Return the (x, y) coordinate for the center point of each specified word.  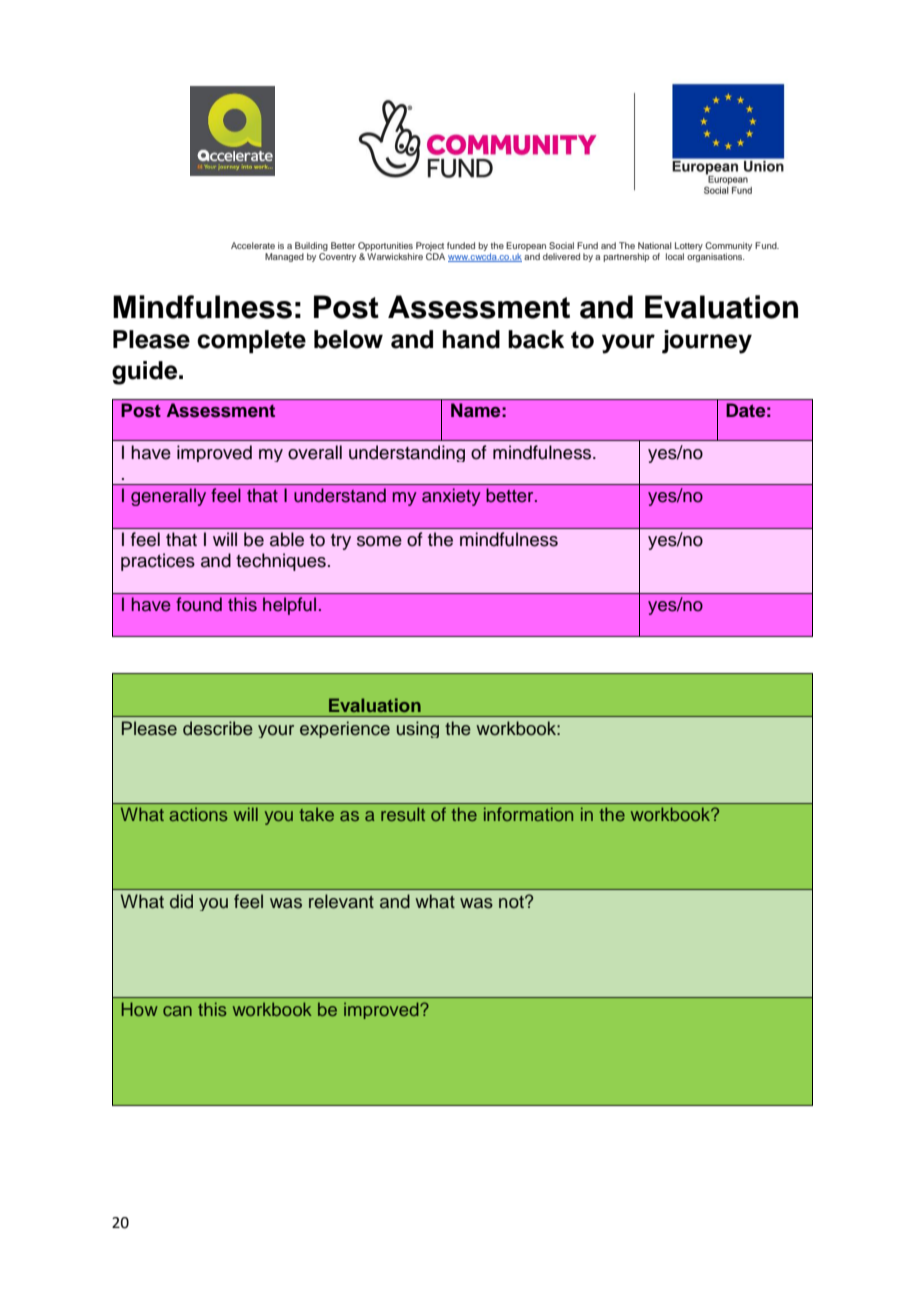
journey (707, 342)
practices (158, 562)
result (403, 814)
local (675, 256)
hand (471, 339)
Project (430, 248)
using (418, 729)
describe (218, 728)
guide (146, 373)
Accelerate (253, 245)
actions (198, 814)
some (379, 541)
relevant (341, 901)
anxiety (451, 497)
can (177, 1011)
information (528, 814)
